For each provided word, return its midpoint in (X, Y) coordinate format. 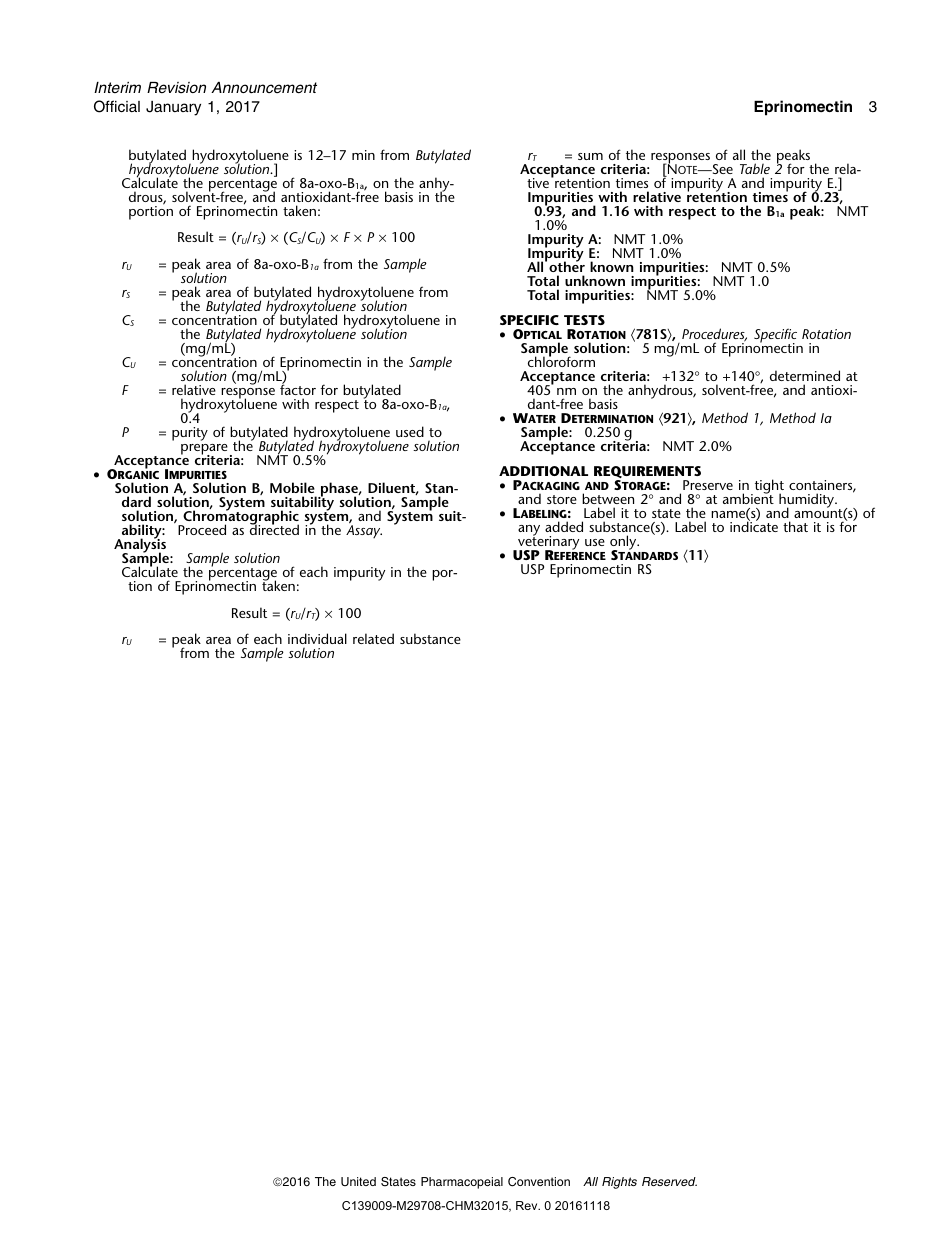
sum (590, 156)
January (173, 108)
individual (317, 638)
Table (755, 168)
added (564, 526)
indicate (754, 526)
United (358, 1181)
